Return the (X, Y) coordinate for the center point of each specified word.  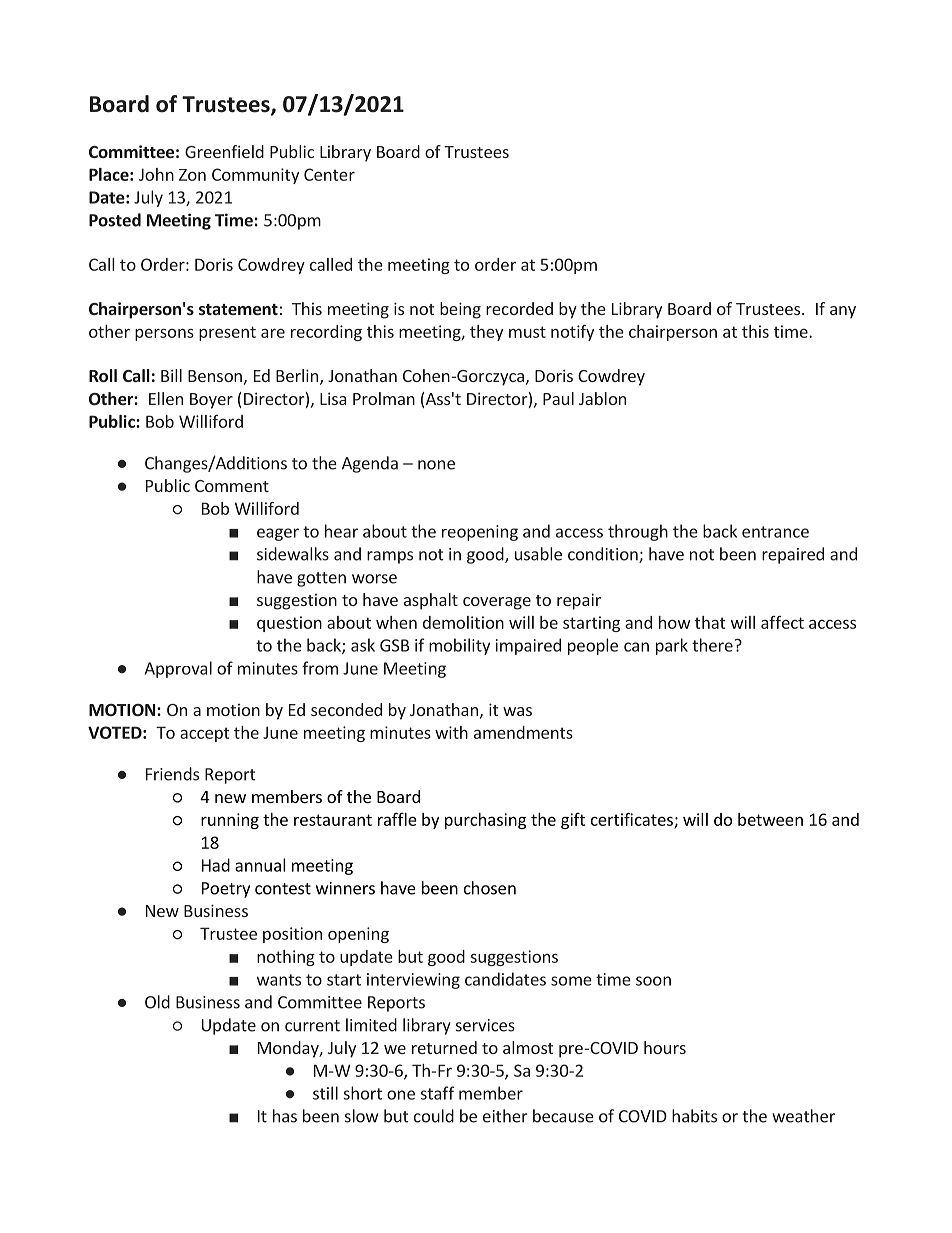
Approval (178, 669)
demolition (463, 622)
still (325, 1093)
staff (438, 1093)
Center (329, 174)
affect (782, 622)
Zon (192, 175)
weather (803, 1116)
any (843, 312)
